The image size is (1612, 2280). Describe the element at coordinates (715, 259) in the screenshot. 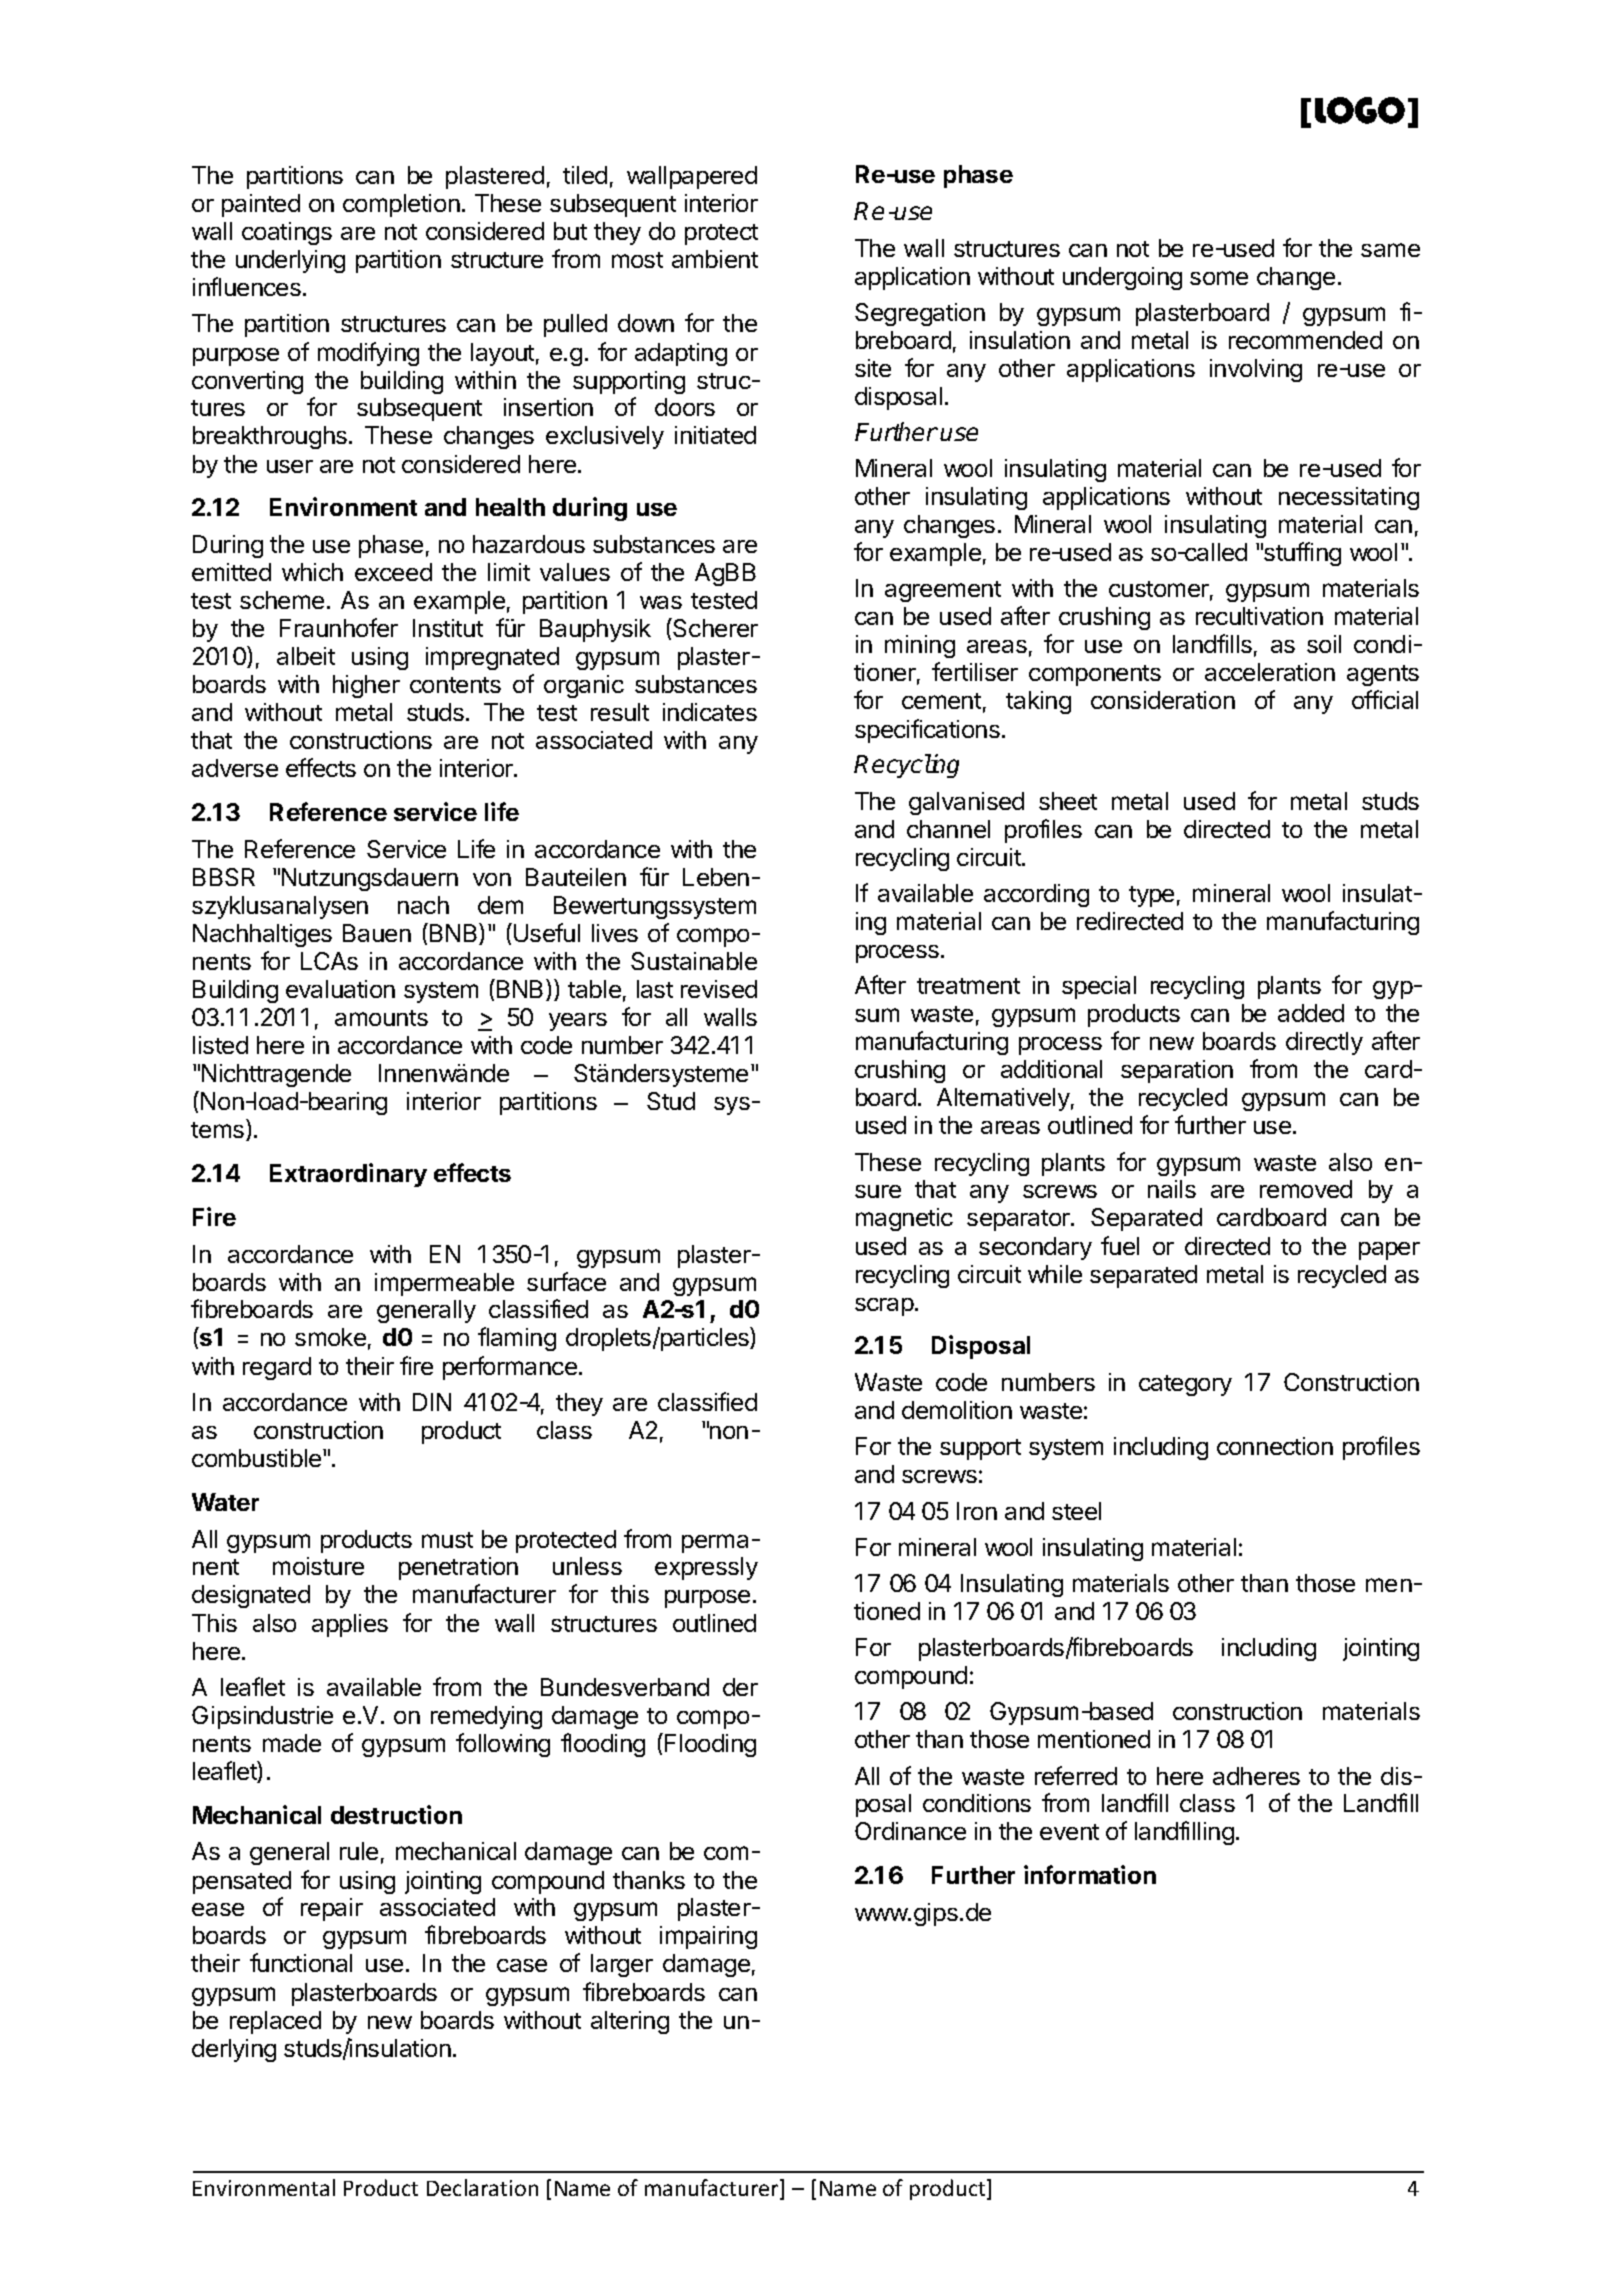

I see `ambient` at that location.
